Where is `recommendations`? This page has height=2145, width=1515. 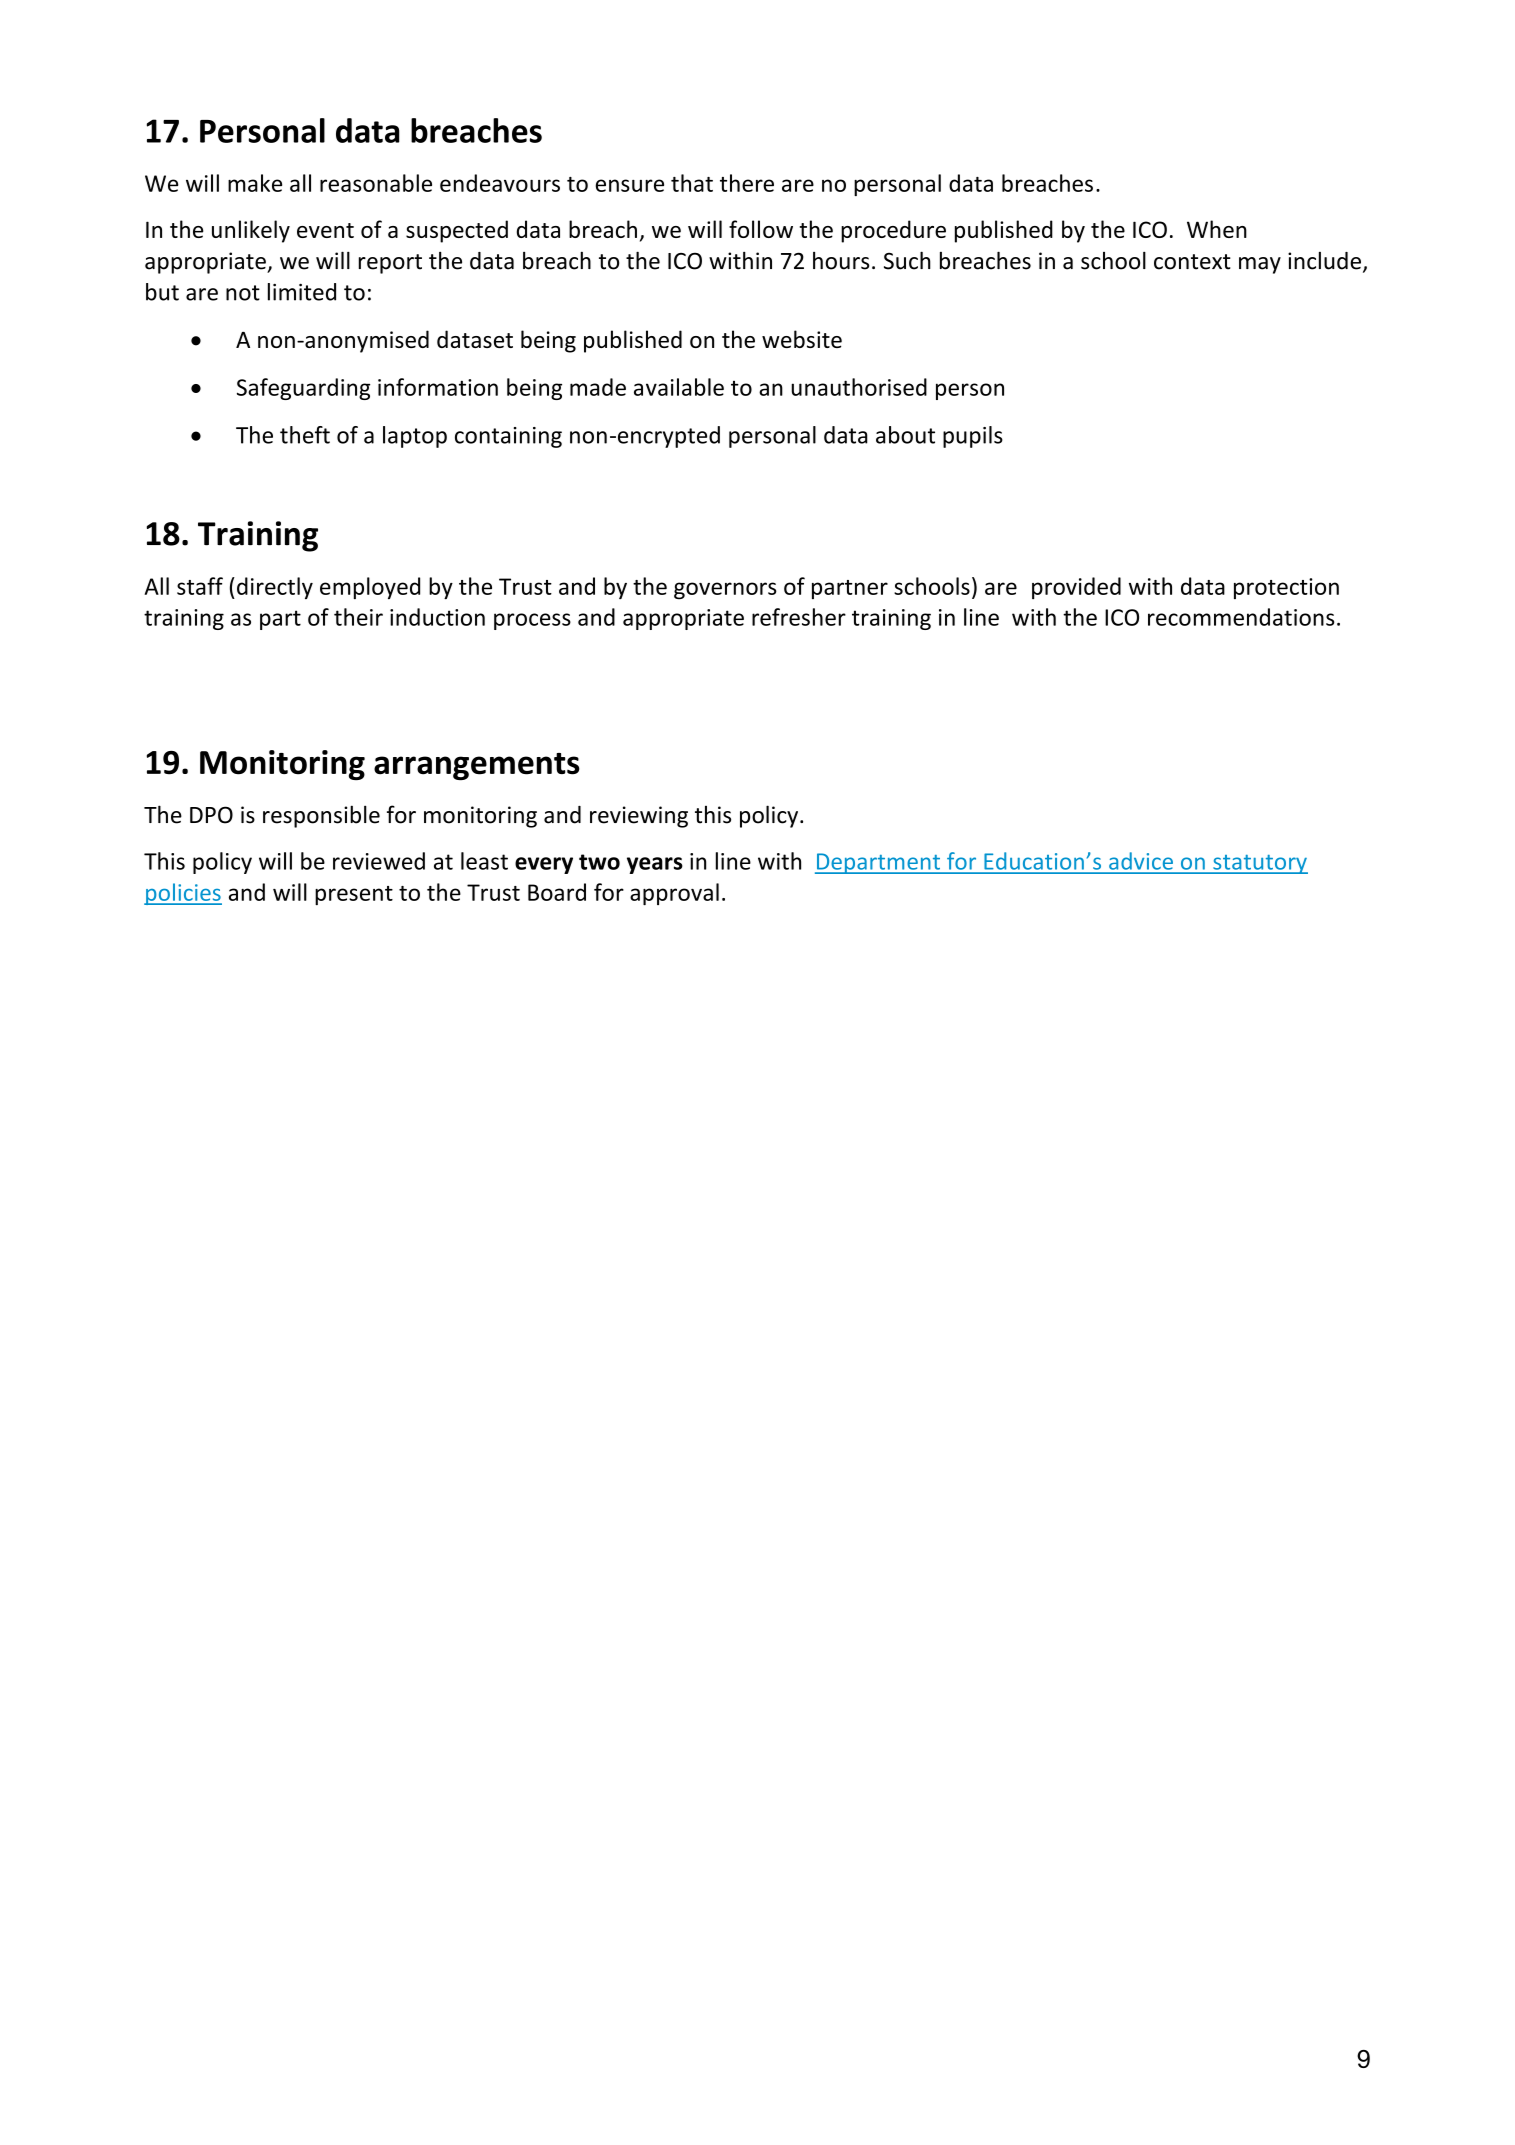
recommendations is located at coordinates (1241, 617).
